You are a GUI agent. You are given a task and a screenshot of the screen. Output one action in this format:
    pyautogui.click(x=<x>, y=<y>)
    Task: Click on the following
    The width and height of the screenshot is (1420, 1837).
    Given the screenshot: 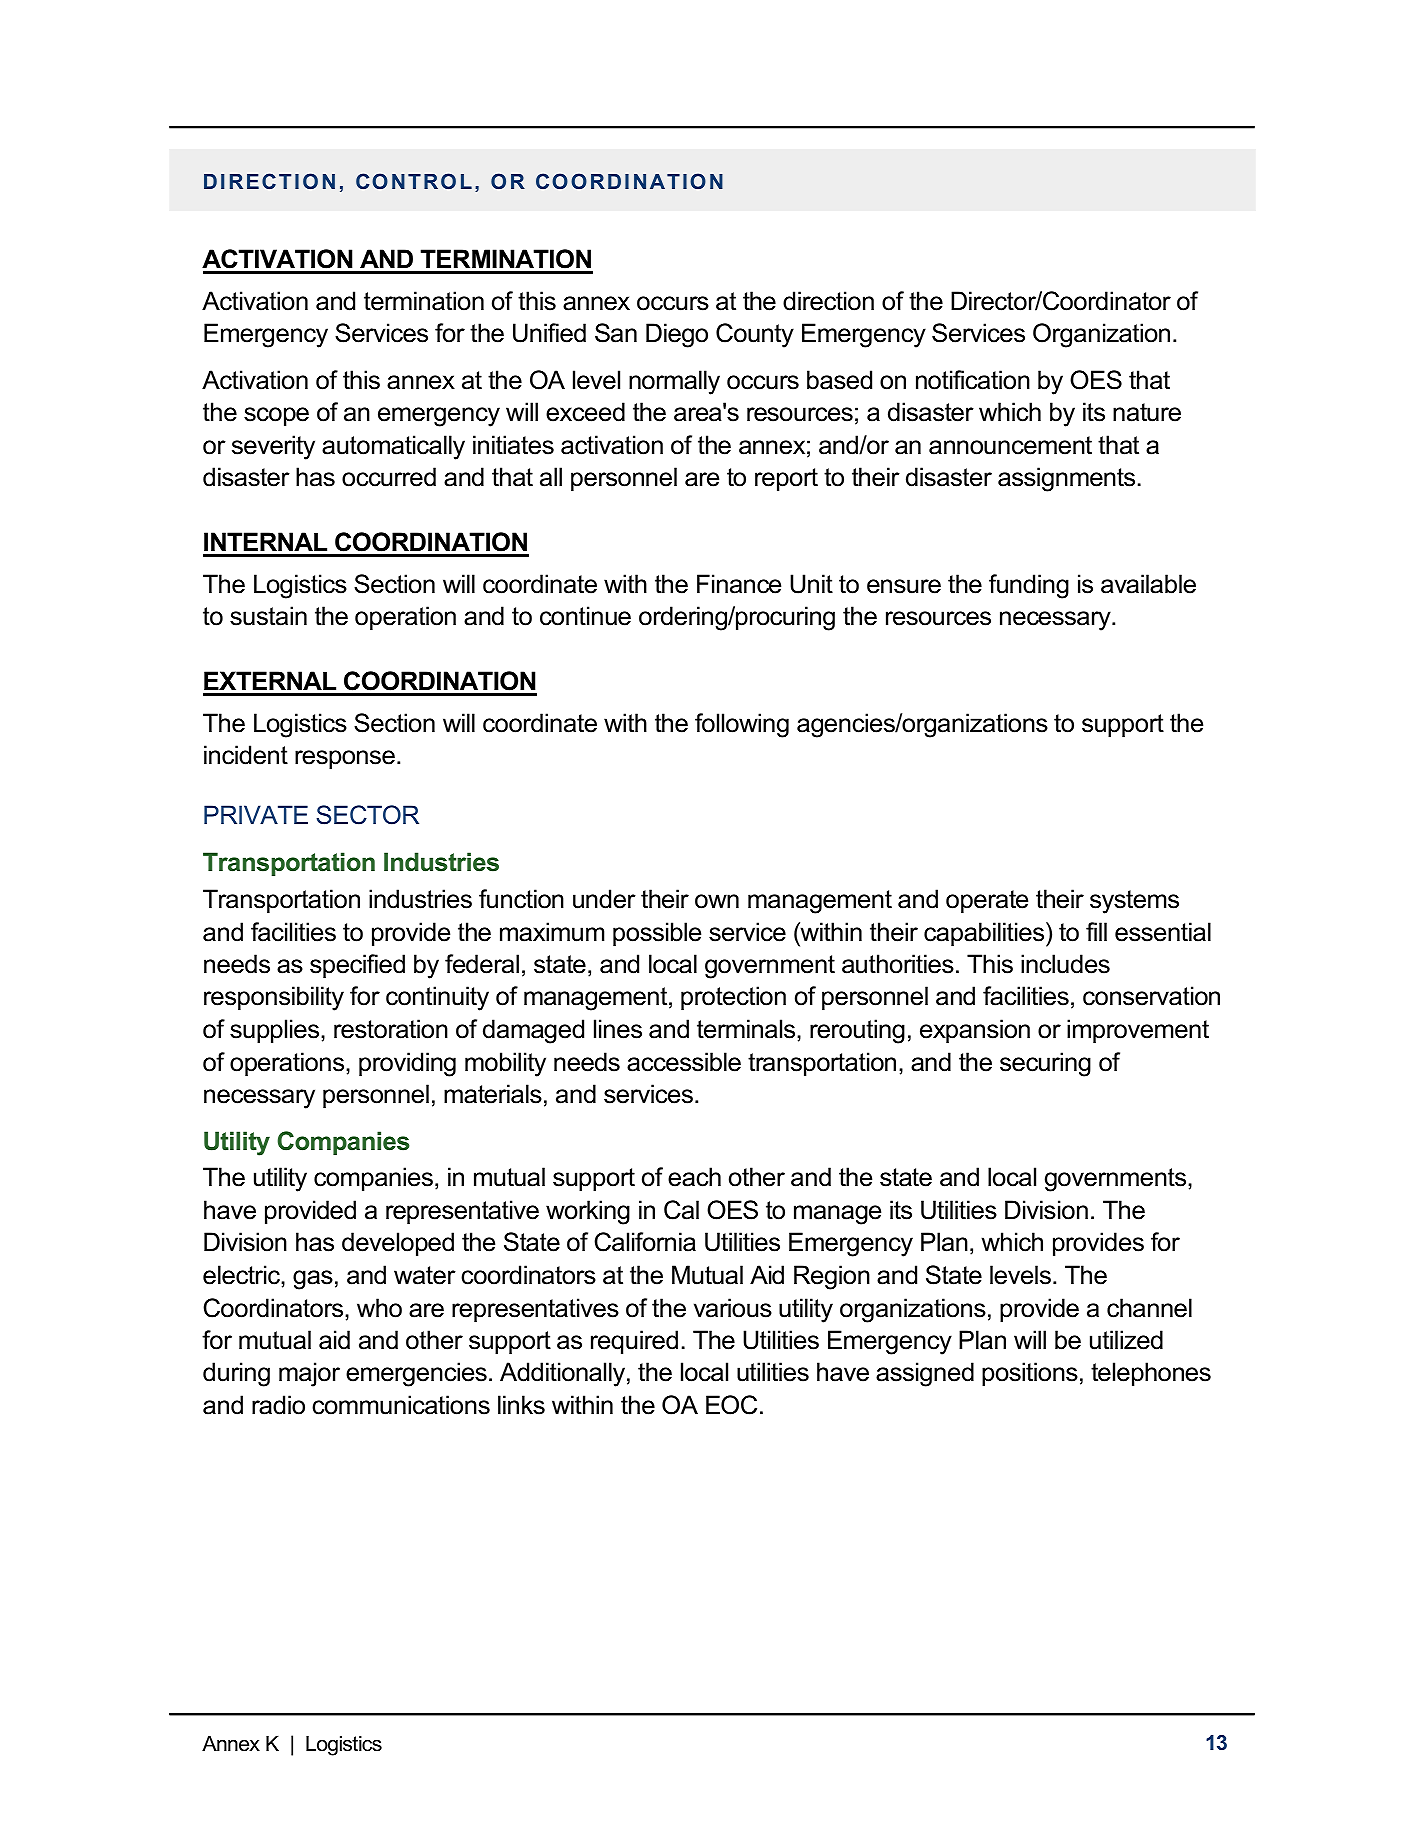 What is the action you would take?
    pyautogui.click(x=742, y=725)
